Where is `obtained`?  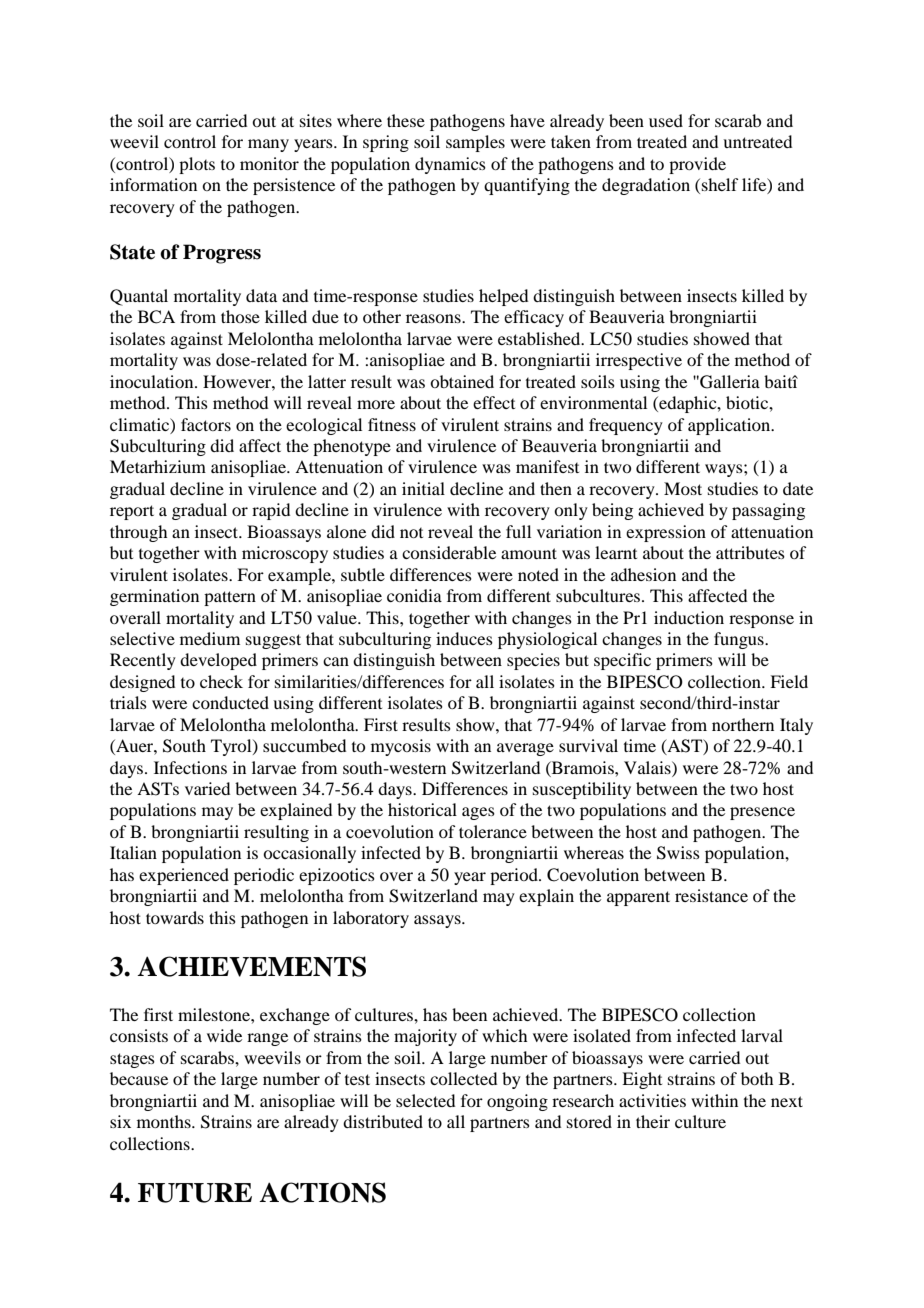 obtained is located at coordinates (462, 381).
